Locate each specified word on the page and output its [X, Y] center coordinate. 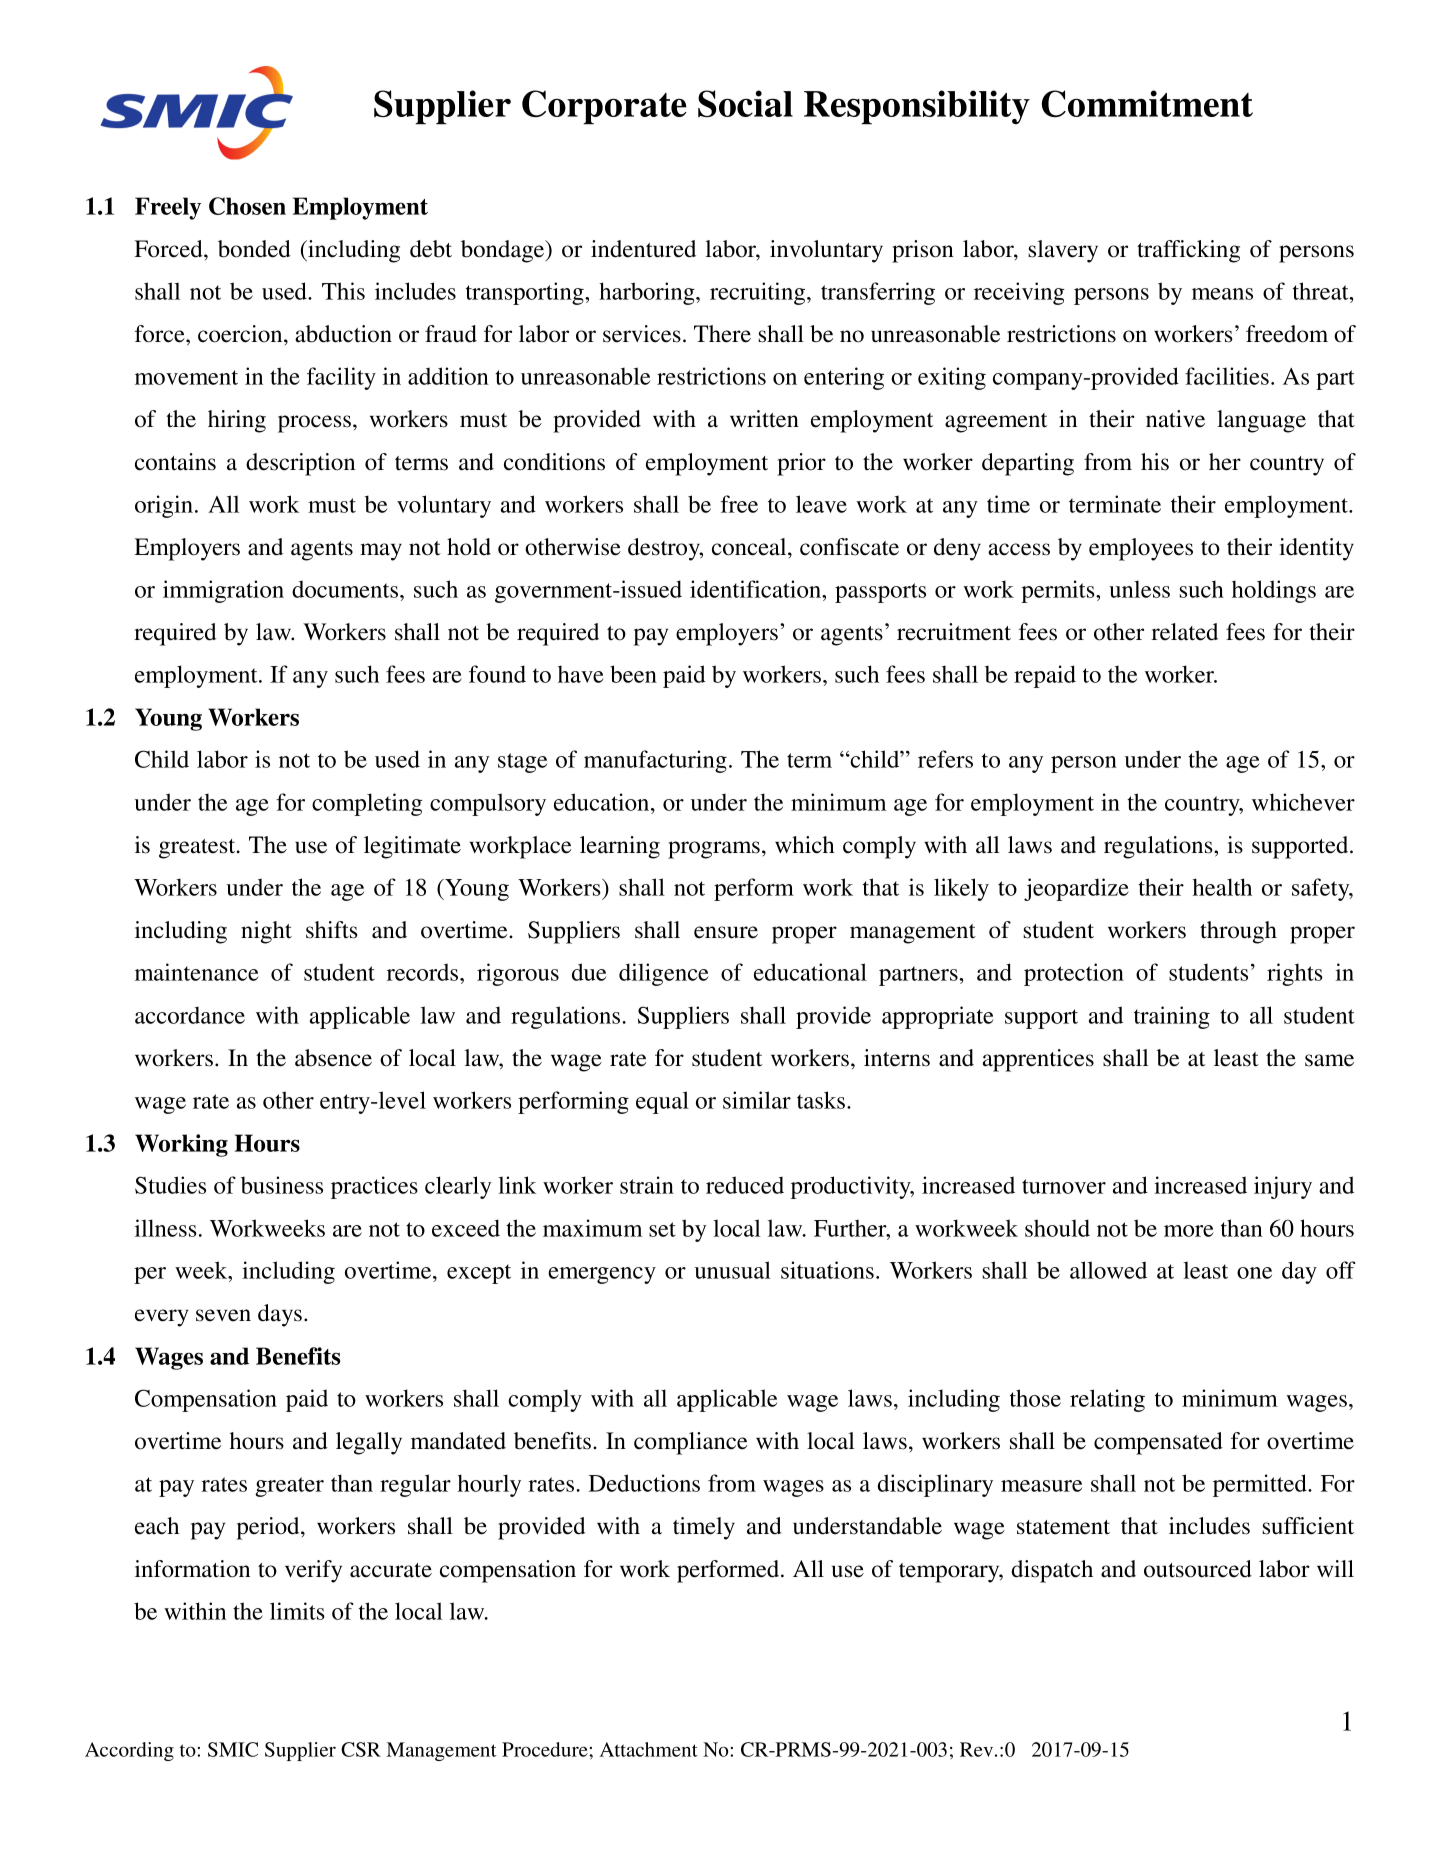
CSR [361, 1749]
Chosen [247, 206]
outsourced [1198, 1569]
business [282, 1185]
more [1189, 1231]
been [633, 674]
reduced [745, 1185]
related [1184, 632]
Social [745, 103]
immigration [223, 591]
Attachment [648, 1749]
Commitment [1147, 103]
